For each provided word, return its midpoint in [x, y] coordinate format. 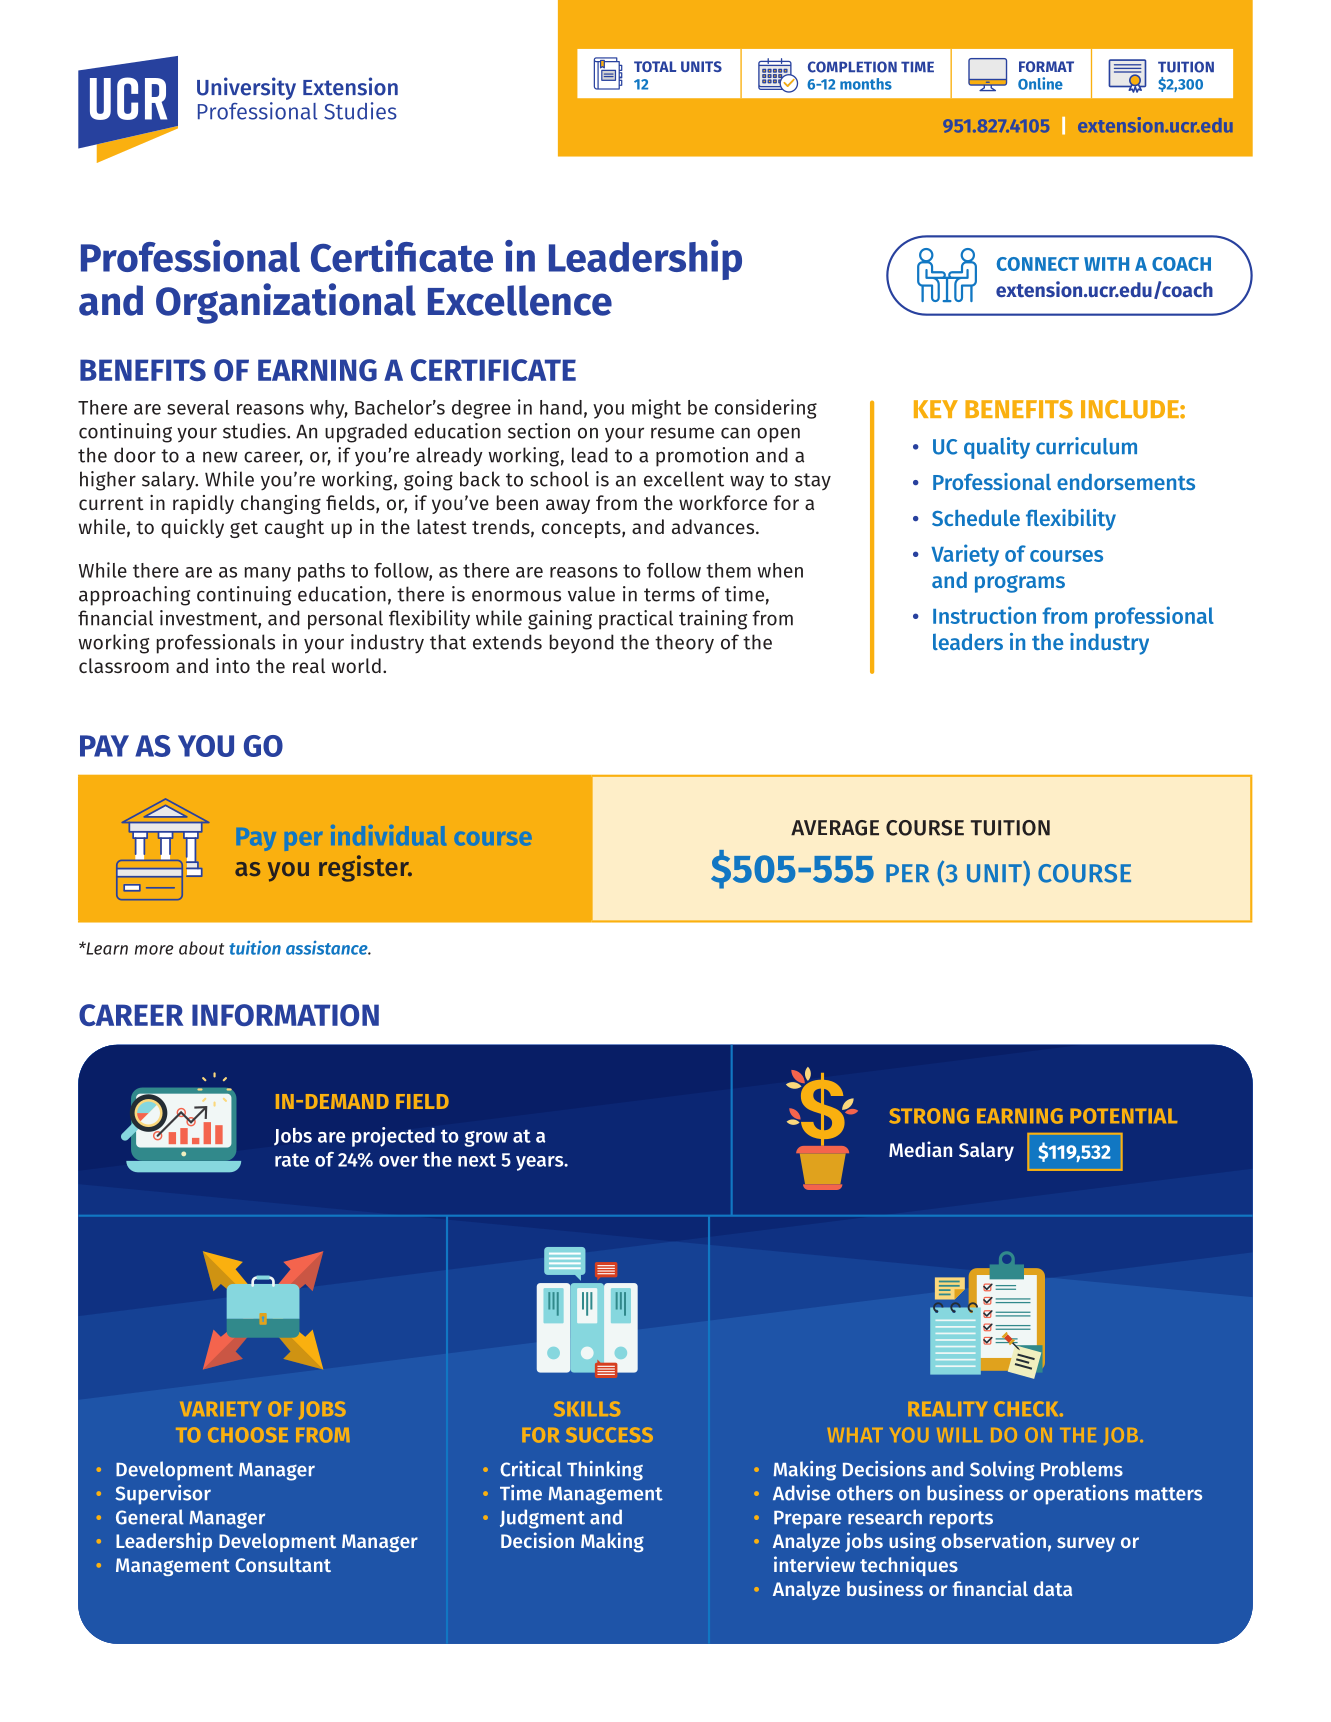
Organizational [286, 303]
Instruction [984, 615]
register [365, 868]
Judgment [542, 1519]
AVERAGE [835, 828]
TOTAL [655, 66]
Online [1040, 83]
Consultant [283, 1564]
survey [1086, 1544]
